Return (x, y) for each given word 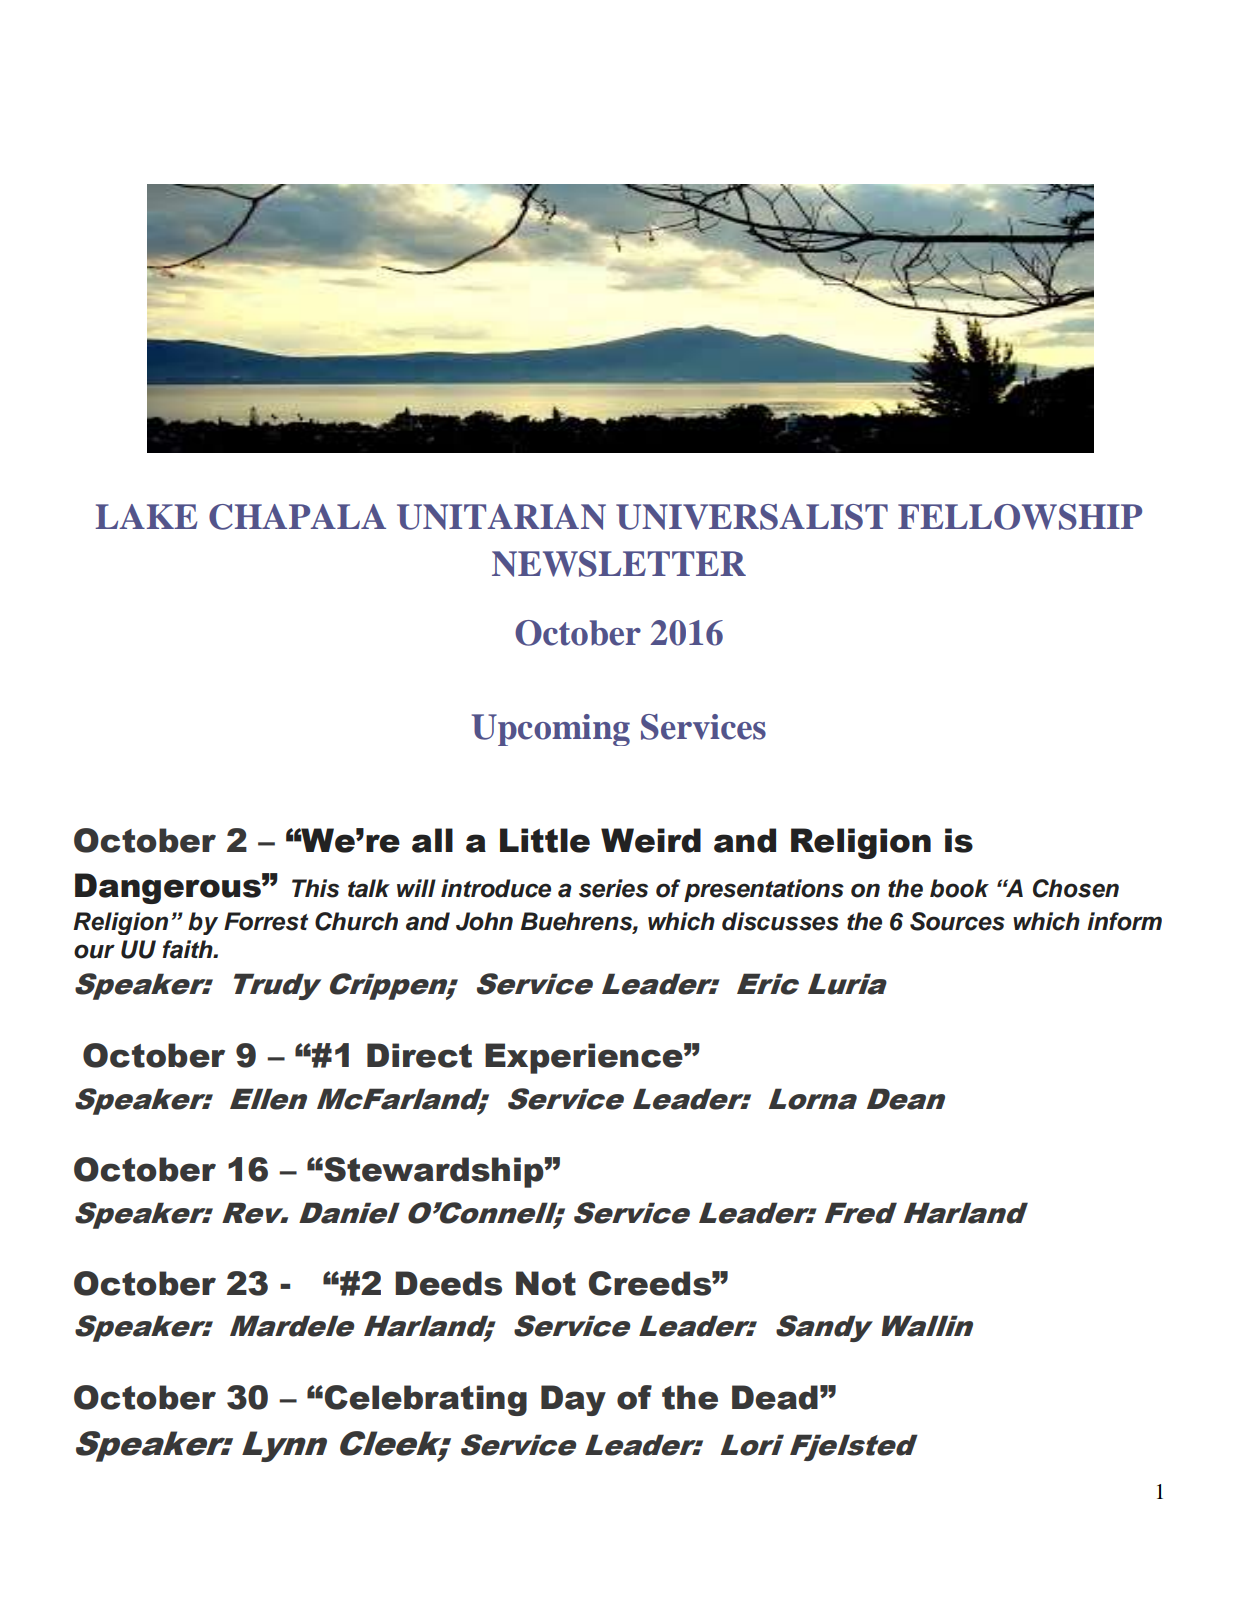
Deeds (448, 1283)
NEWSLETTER (619, 564)
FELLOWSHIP (1020, 517)
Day (573, 1400)
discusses (780, 921)
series (613, 888)
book (959, 888)
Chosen (1076, 888)
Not (546, 1283)
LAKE (146, 516)
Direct (419, 1055)
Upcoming (551, 730)
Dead (775, 1397)
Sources (957, 921)
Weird (651, 840)
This (315, 888)
